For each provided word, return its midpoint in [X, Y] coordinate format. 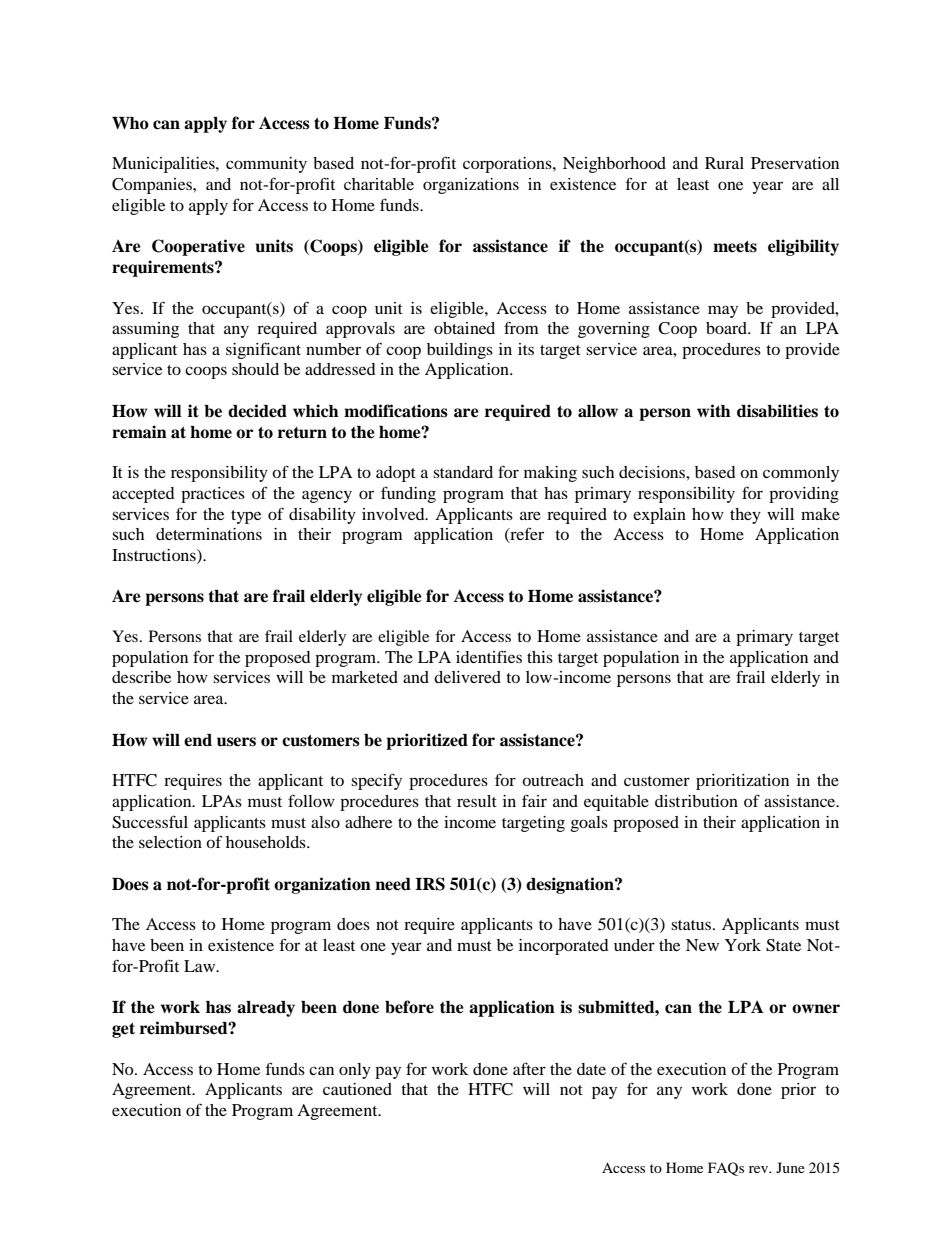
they [745, 516]
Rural [724, 163]
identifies [489, 656]
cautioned [357, 1089]
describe [141, 677]
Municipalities [164, 165]
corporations [508, 165]
